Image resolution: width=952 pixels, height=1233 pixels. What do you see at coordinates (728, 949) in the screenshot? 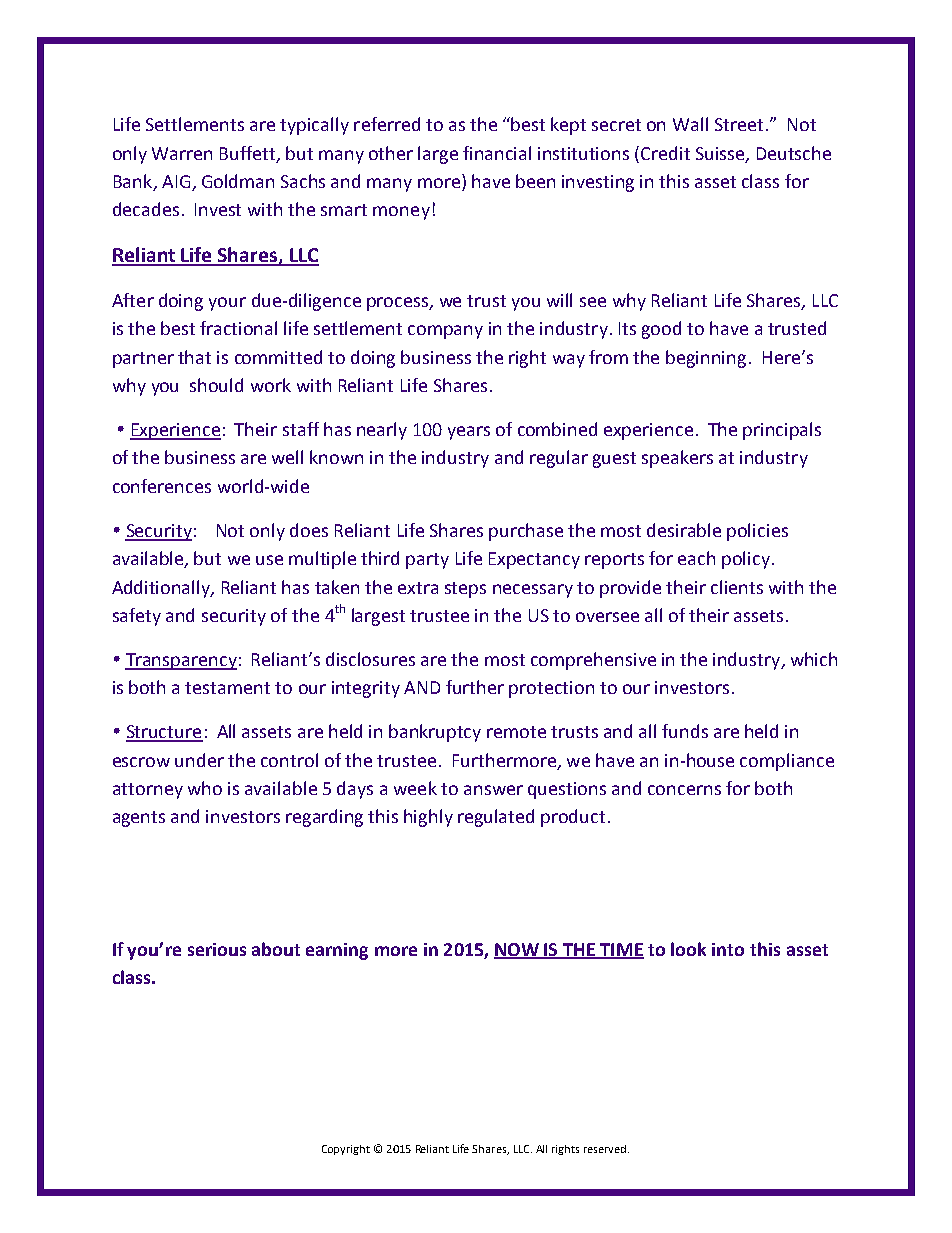
I see `into` at bounding box center [728, 949].
